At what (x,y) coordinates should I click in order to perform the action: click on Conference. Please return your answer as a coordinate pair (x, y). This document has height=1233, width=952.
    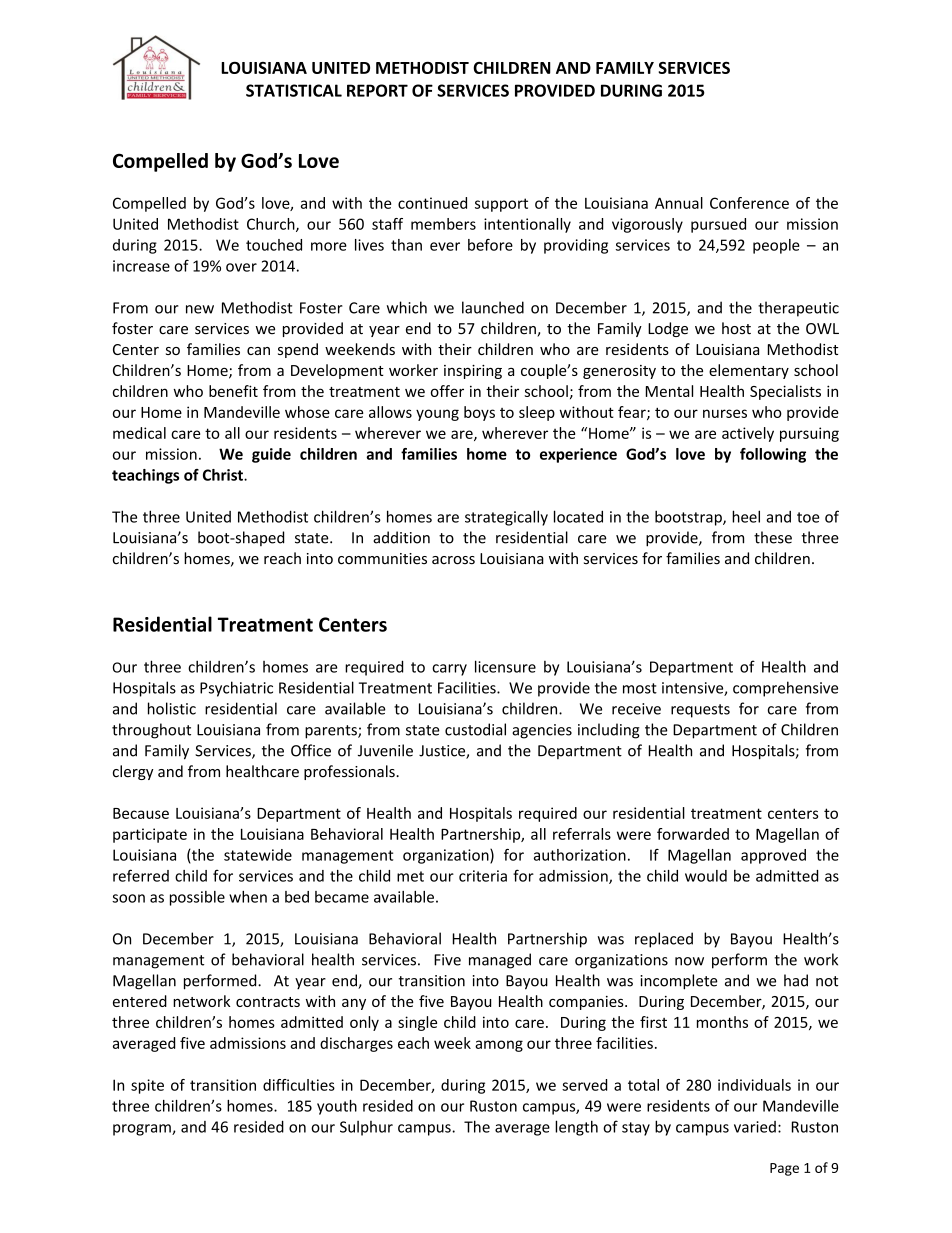
    Looking at the image, I should click on (749, 203).
